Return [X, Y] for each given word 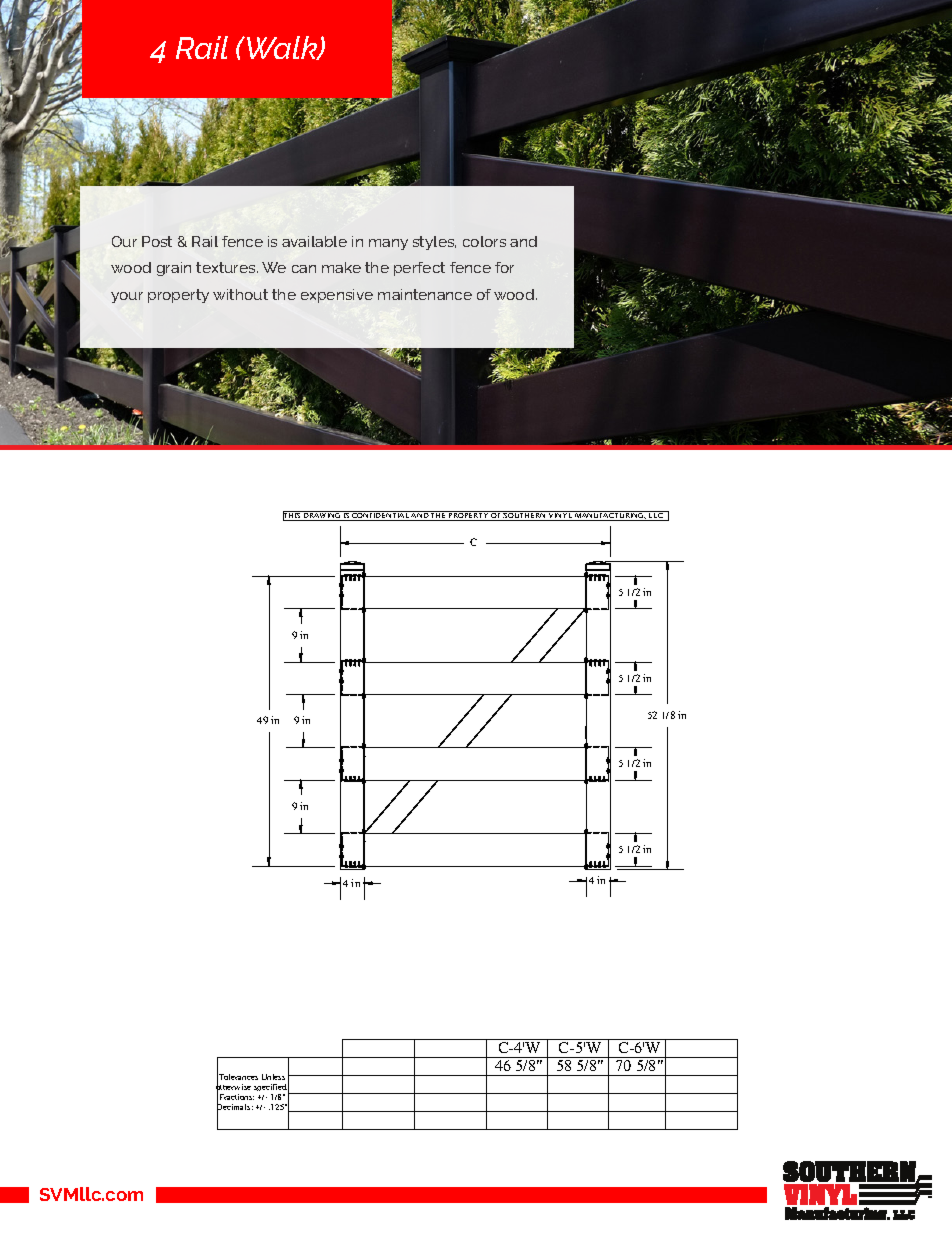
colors [484, 241]
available [314, 241]
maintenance [425, 294]
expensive [337, 296]
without [240, 294]
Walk [283, 48]
